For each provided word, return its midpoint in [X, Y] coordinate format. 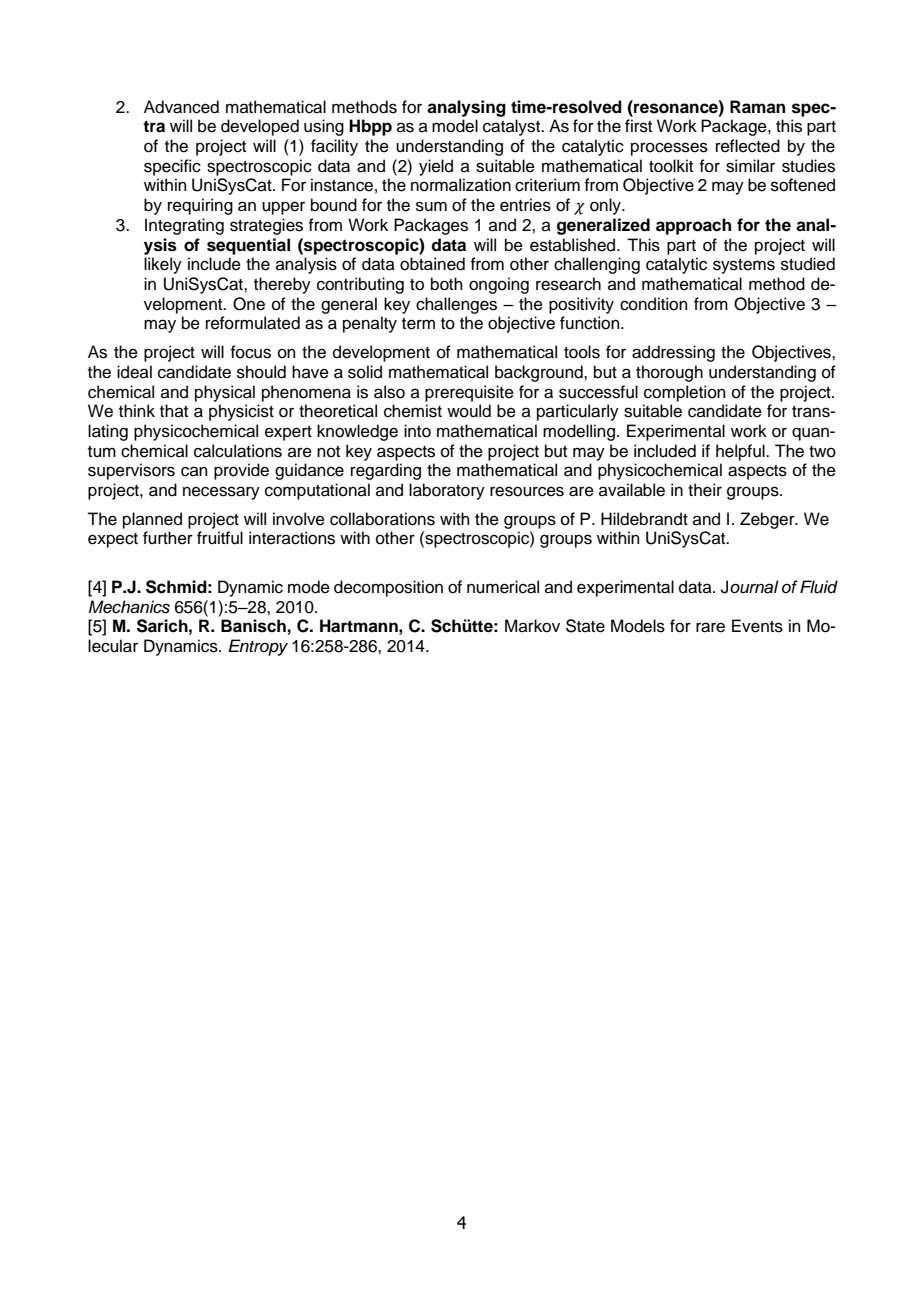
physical [225, 393]
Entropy [258, 647]
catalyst [513, 127]
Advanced [181, 107]
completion [685, 393]
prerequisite [469, 393]
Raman [757, 107]
